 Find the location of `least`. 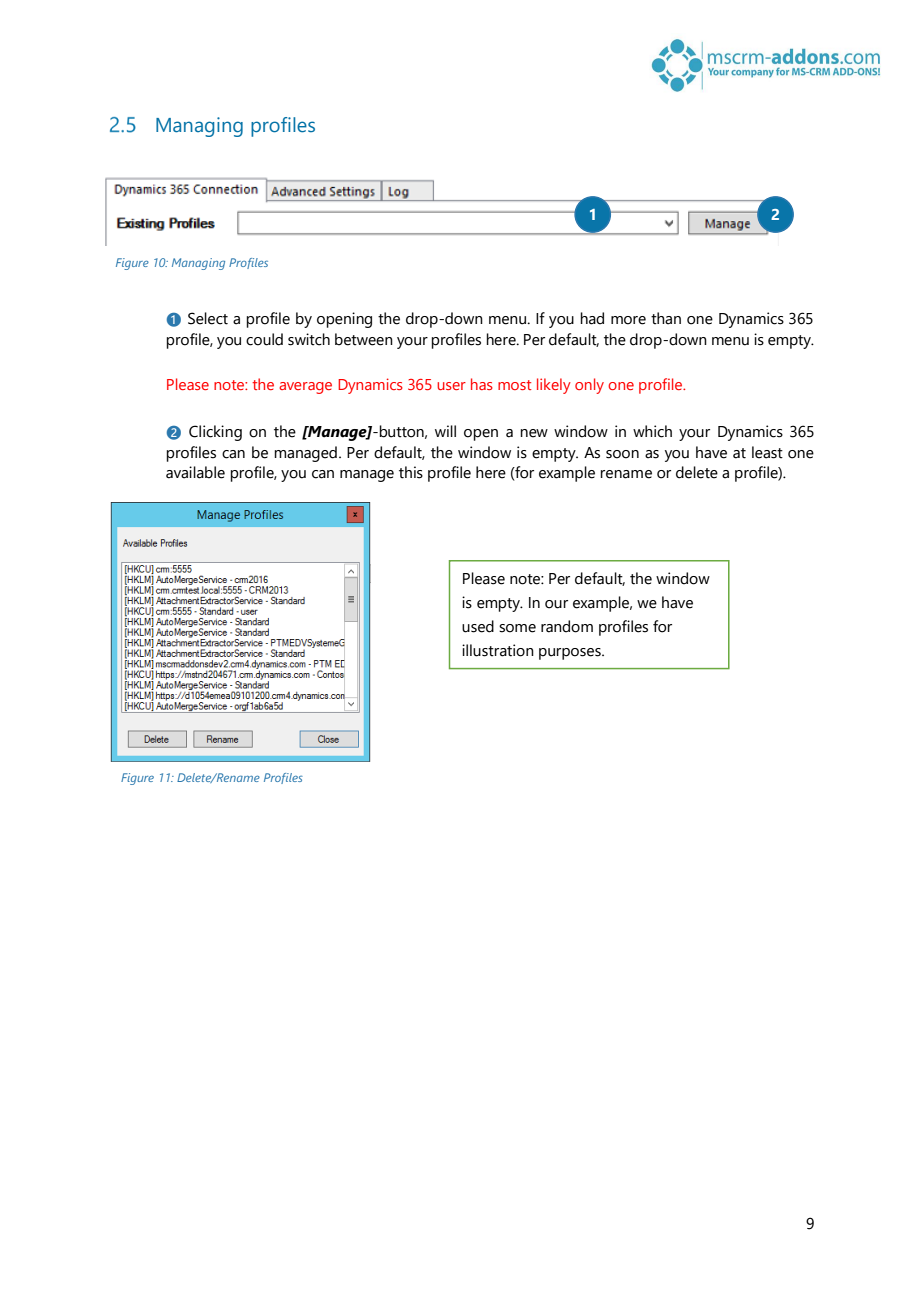

least is located at coordinates (767, 452).
